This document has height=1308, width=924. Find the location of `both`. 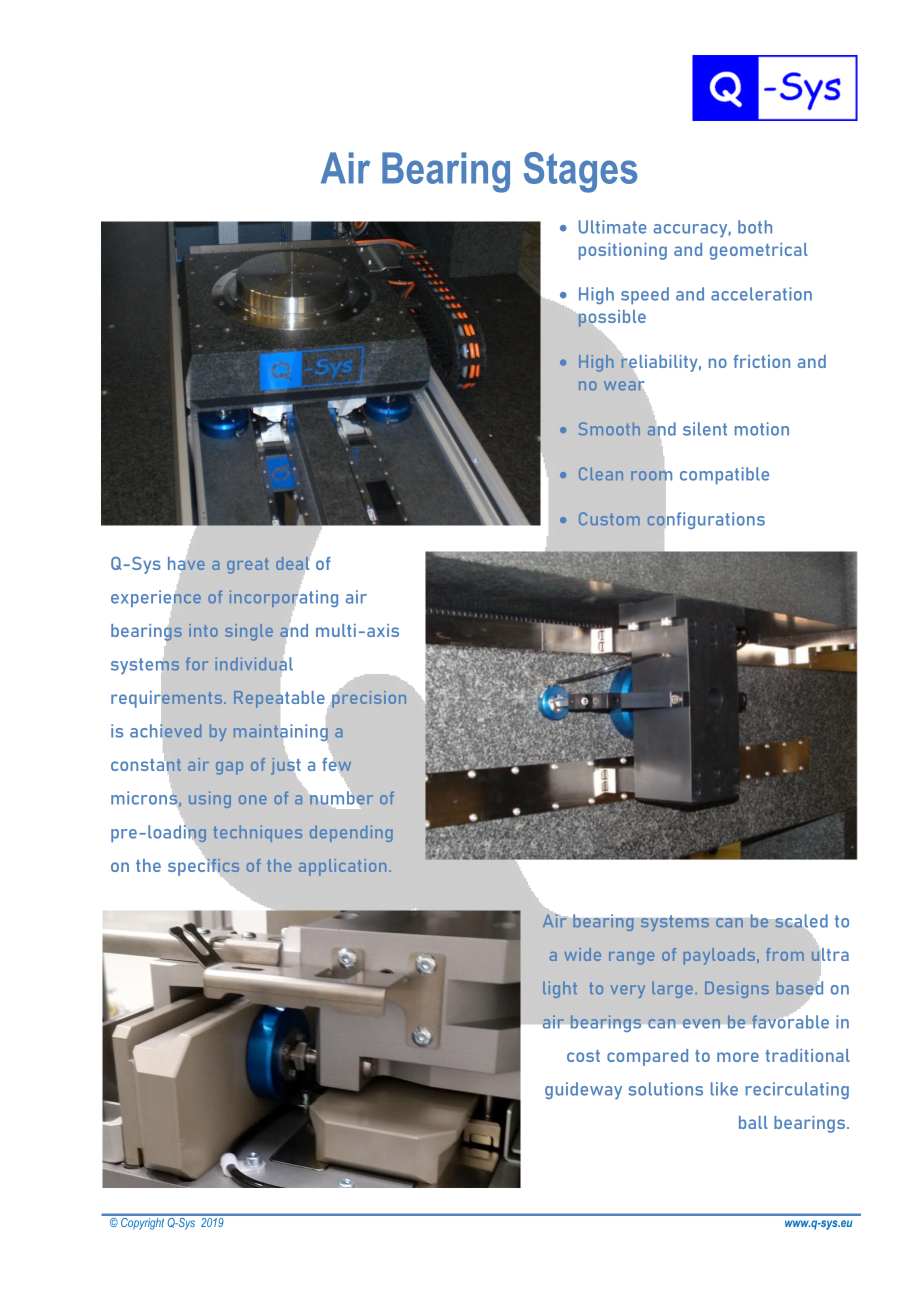

both is located at coordinates (755, 227).
